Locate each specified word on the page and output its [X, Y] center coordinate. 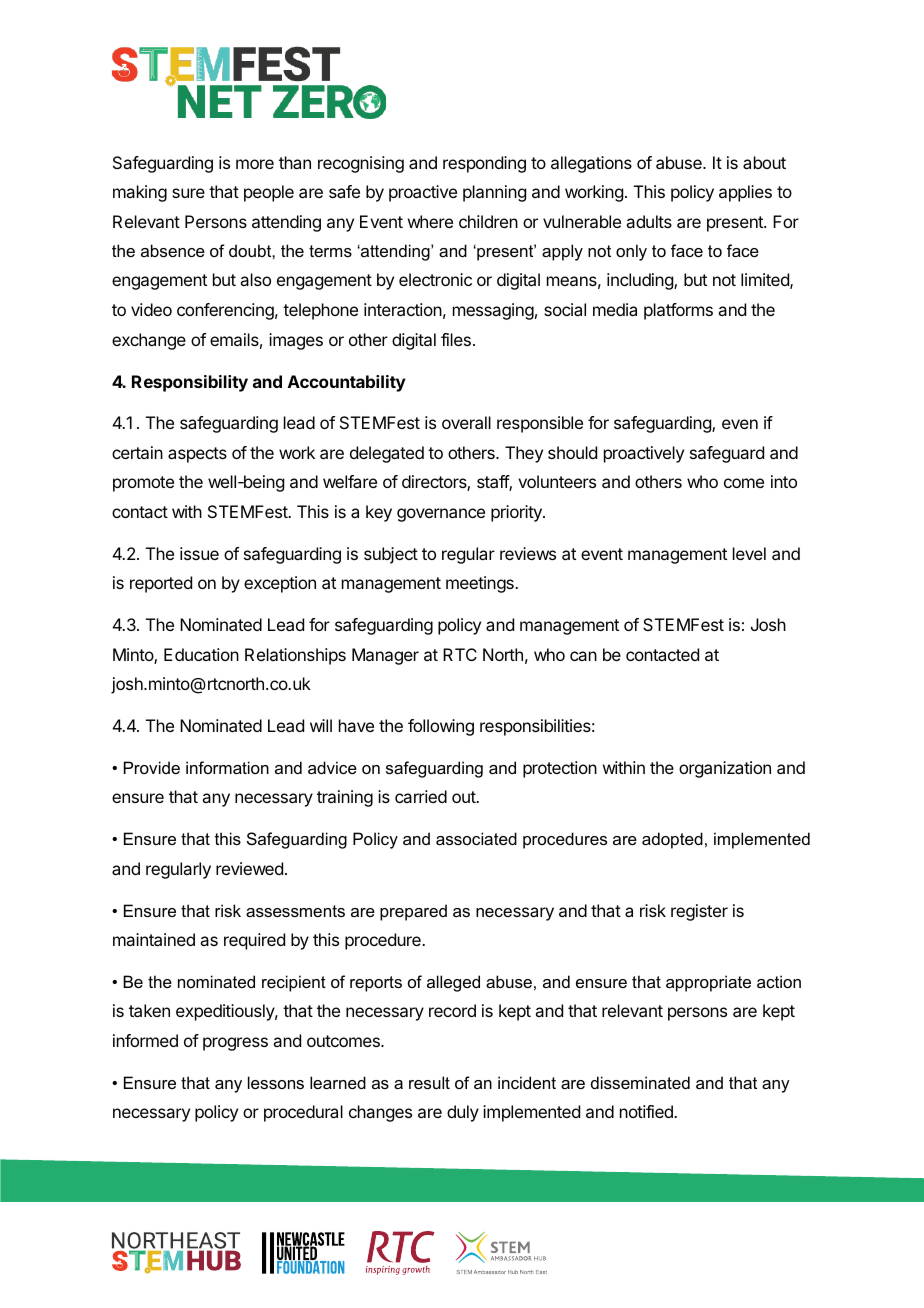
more [255, 164]
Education [201, 654]
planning [494, 193]
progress [235, 1044]
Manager [385, 656]
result [429, 1082]
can [583, 656]
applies [745, 193]
